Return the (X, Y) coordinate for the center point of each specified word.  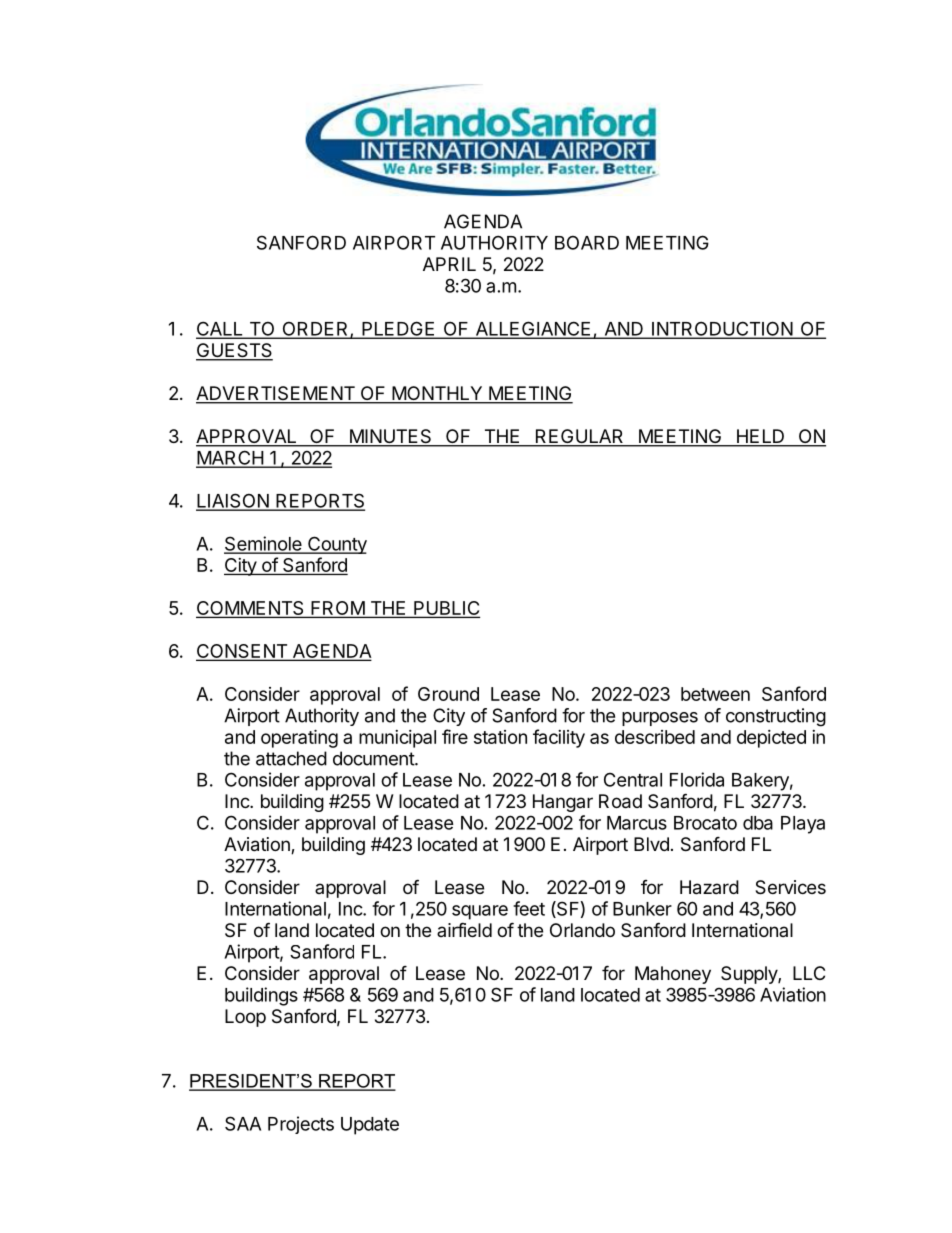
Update (370, 1126)
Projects (301, 1125)
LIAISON (233, 501)
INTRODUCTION (722, 329)
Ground (448, 694)
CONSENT (243, 652)
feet (529, 908)
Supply (750, 975)
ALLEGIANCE (533, 329)
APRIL (449, 264)
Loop (245, 1018)
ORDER (315, 329)
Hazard (709, 887)
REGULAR (580, 437)
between (715, 694)
